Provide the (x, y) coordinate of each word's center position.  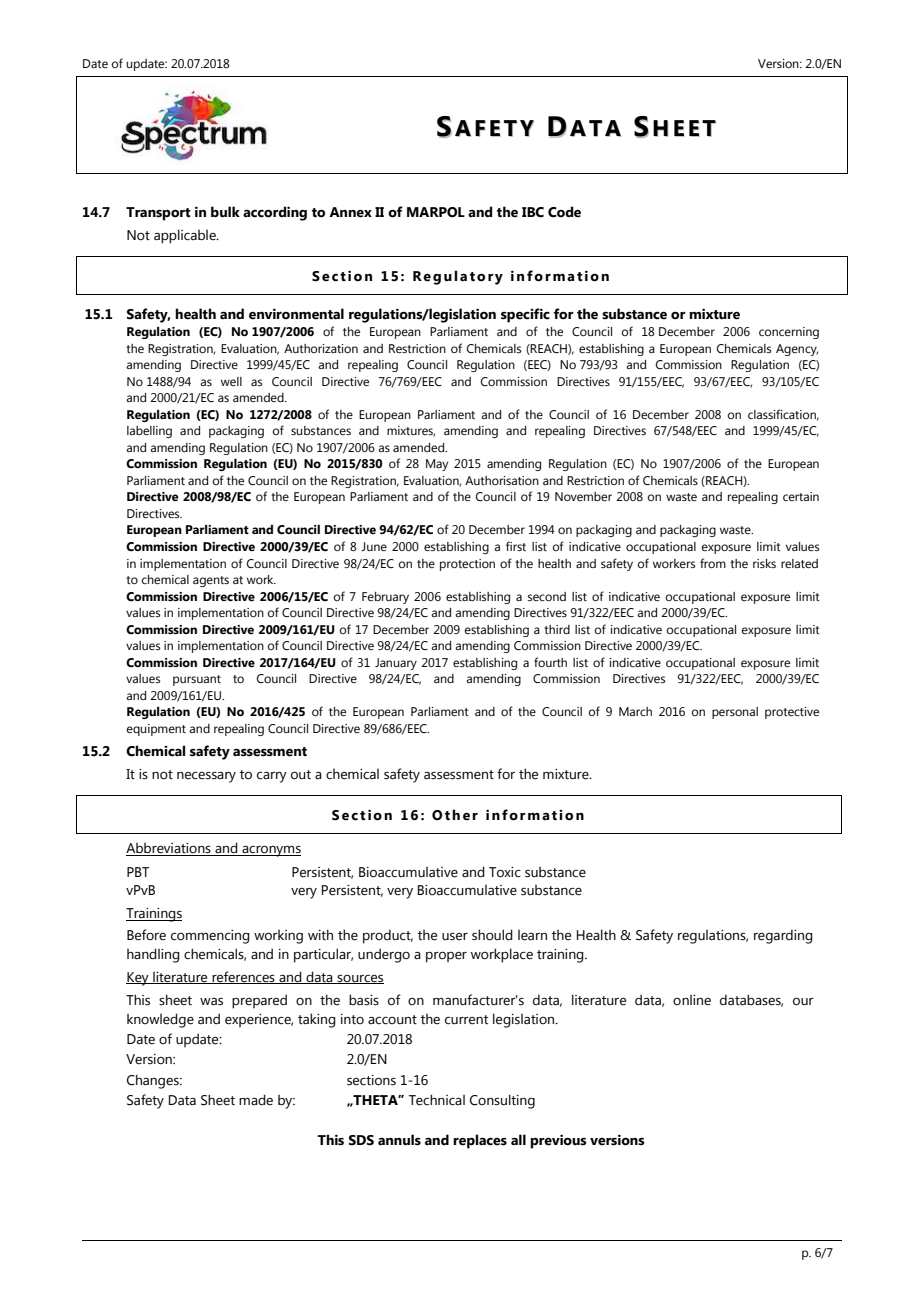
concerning (789, 333)
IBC (533, 212)
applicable (186, 236)
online (692, 1000)
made (256, 1100)
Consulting (502, 1101)
